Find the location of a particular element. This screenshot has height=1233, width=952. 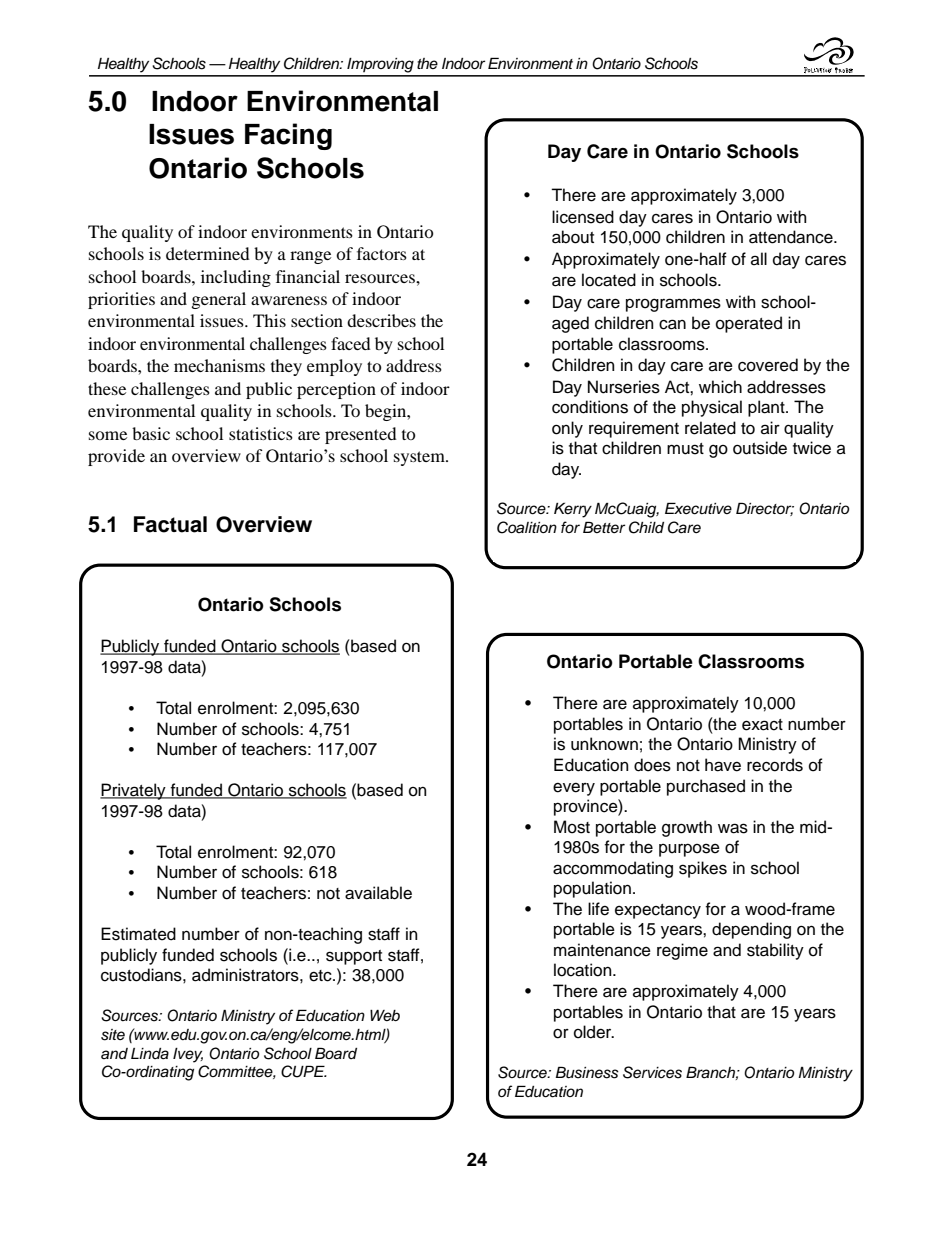

Privately is located at coordinates (134, 791).
